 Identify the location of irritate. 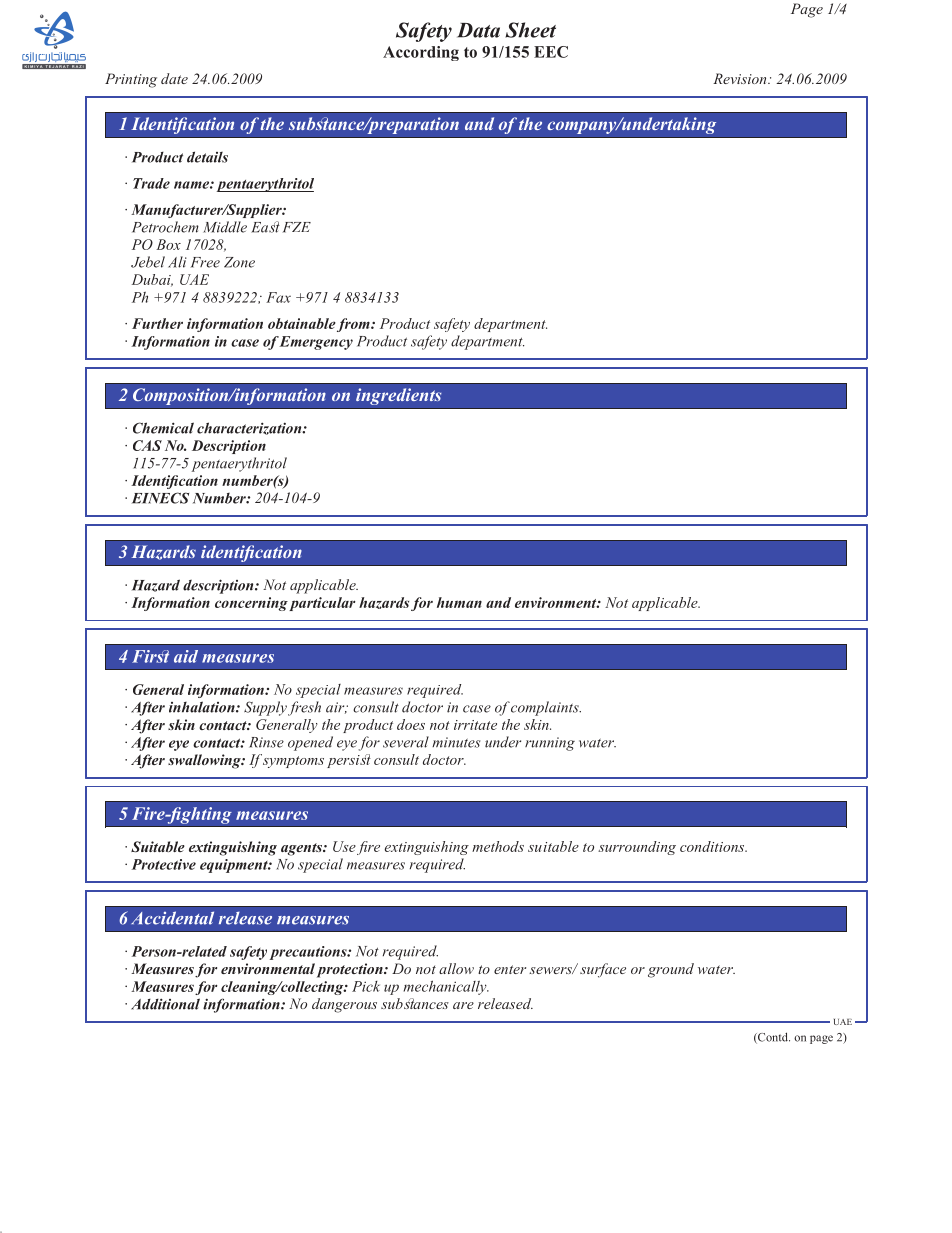
(475, 725).
